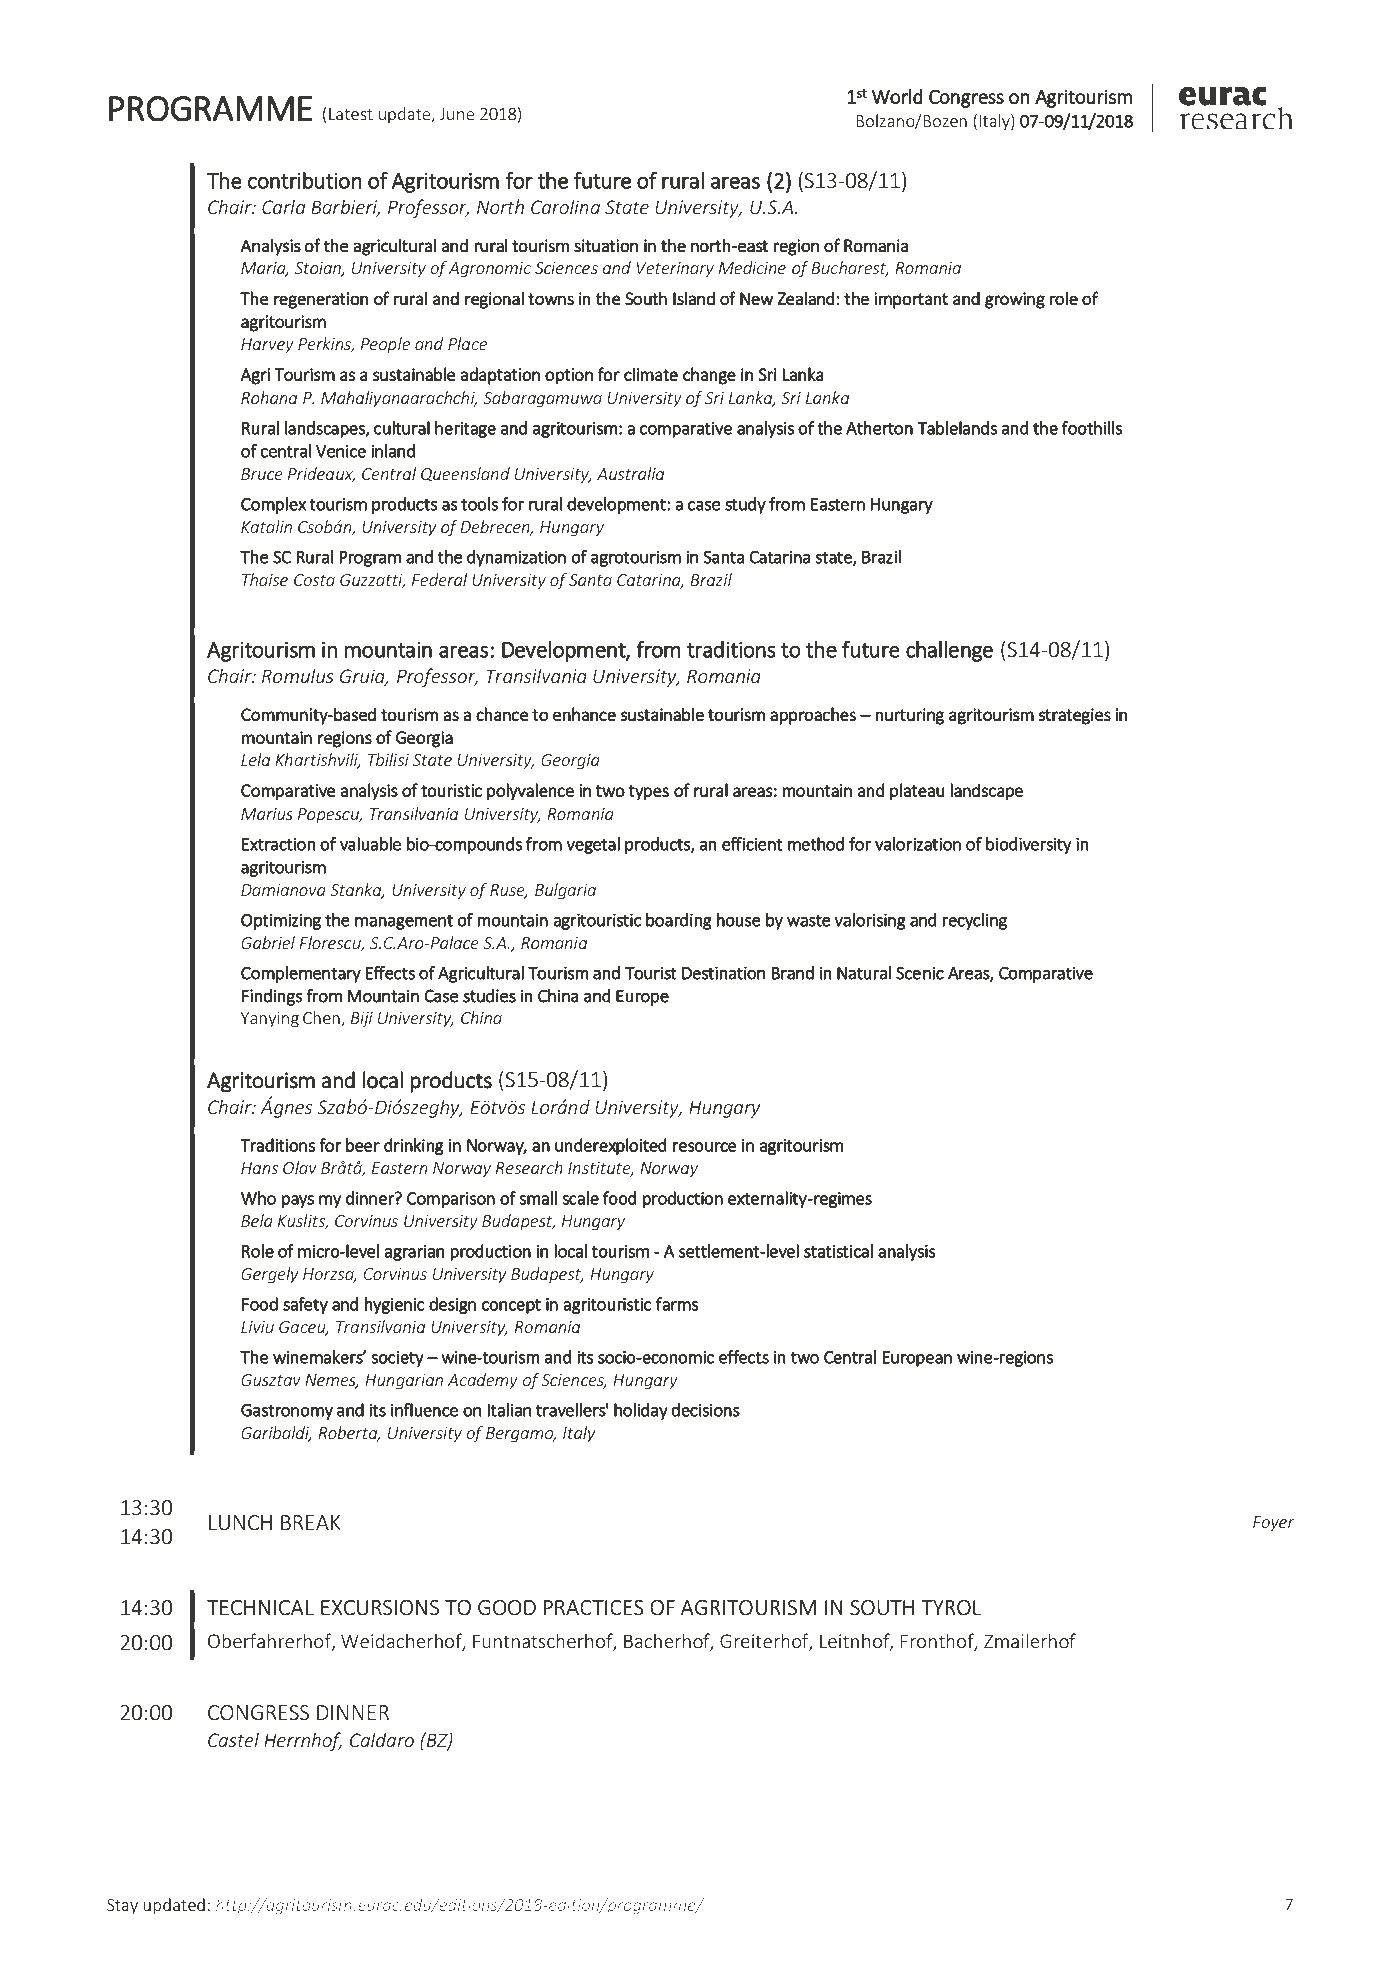  What do you see at coordinates (304, 180) in the screenshot?
I see `contribution` at bounding box center [304, 180].
